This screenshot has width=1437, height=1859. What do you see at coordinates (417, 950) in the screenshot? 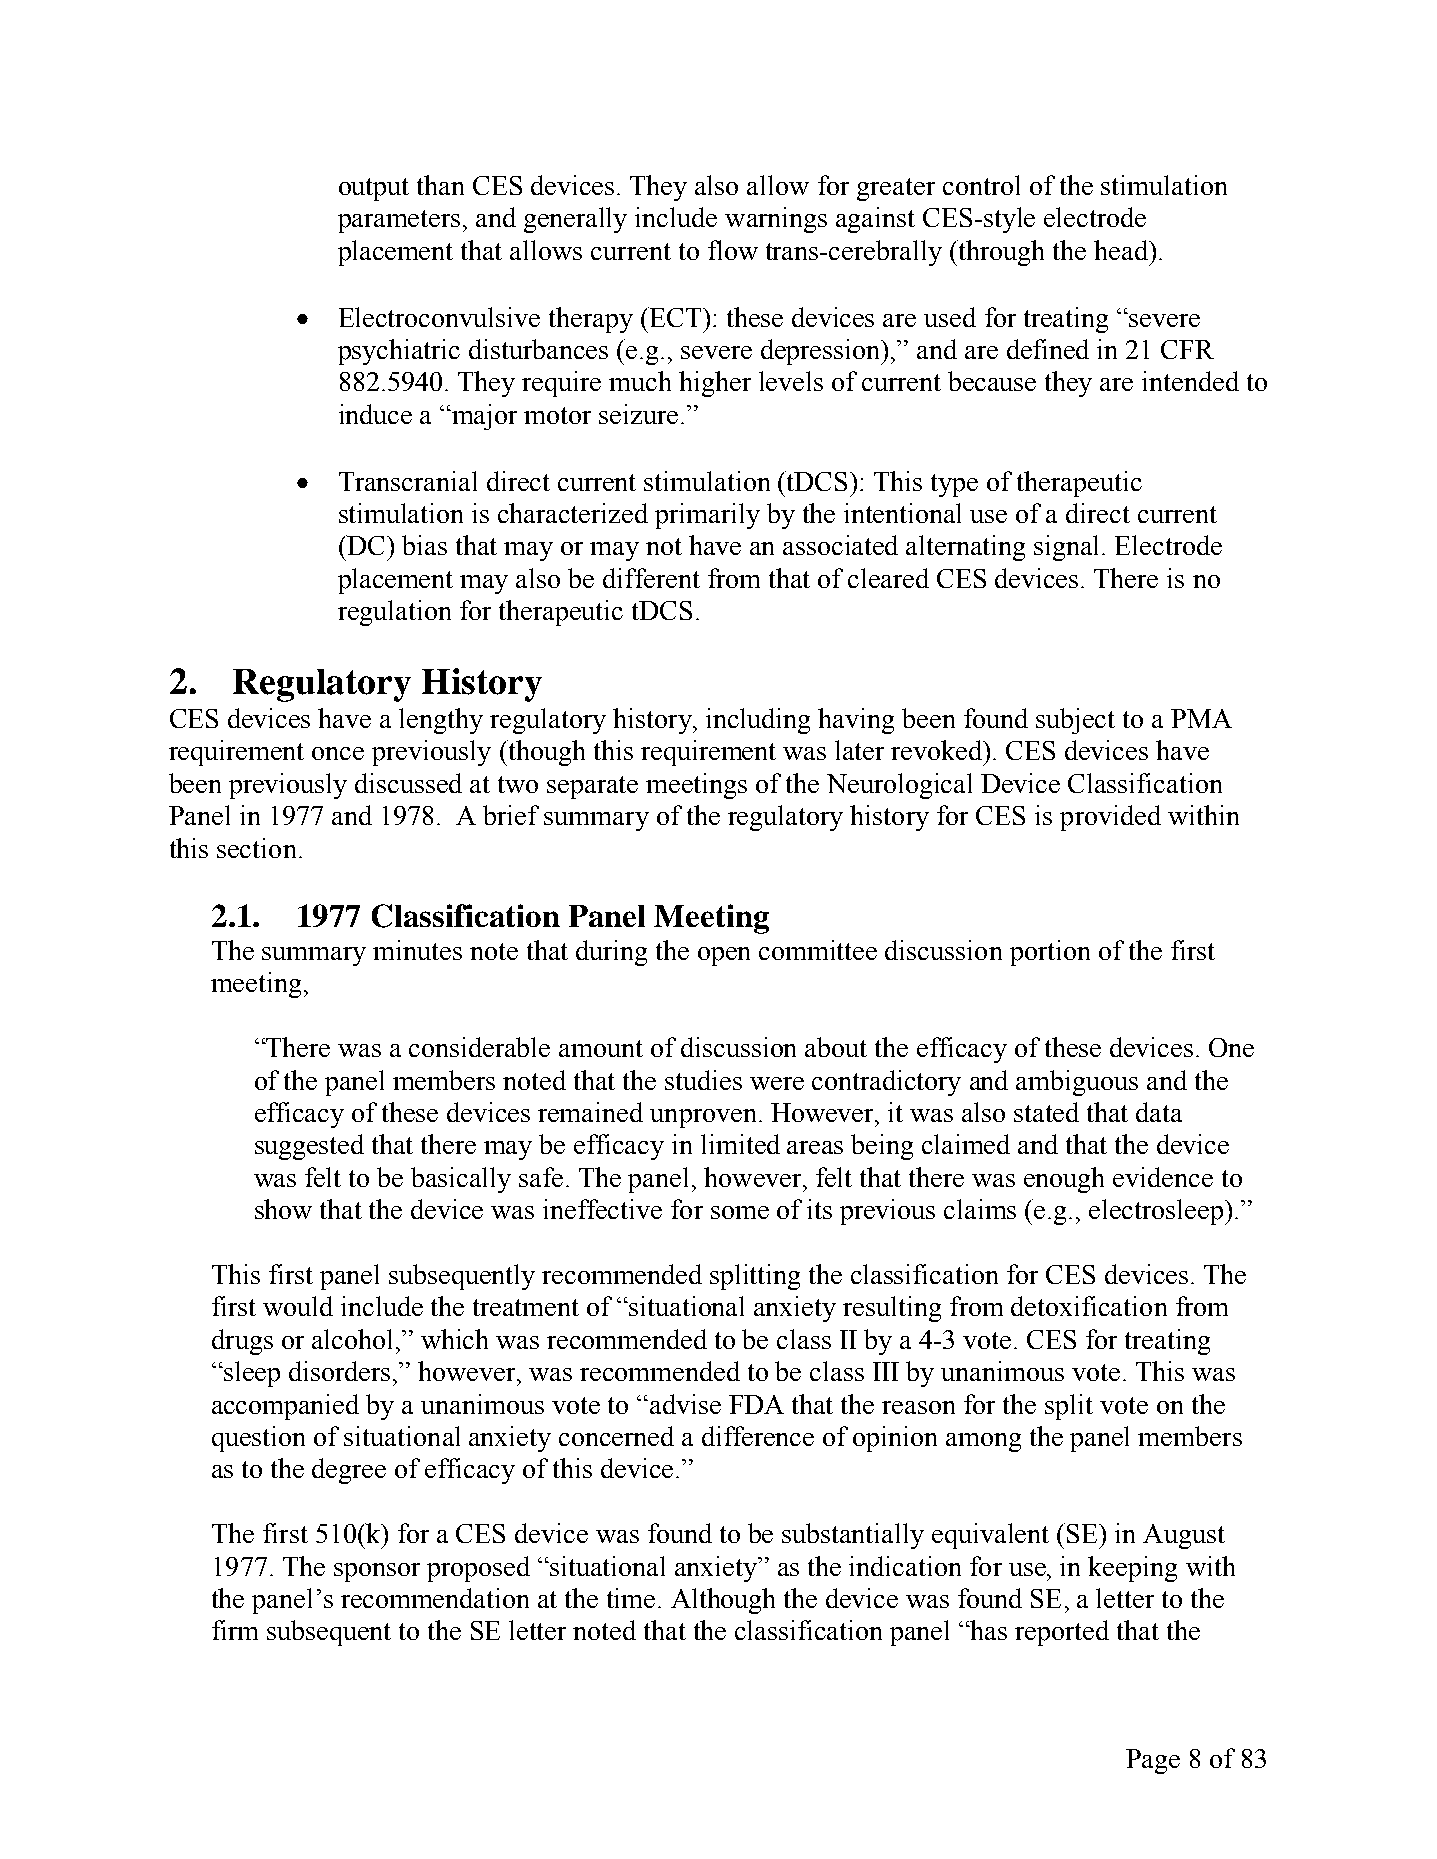
I see `minutes` at bounding box center [417, 950].
